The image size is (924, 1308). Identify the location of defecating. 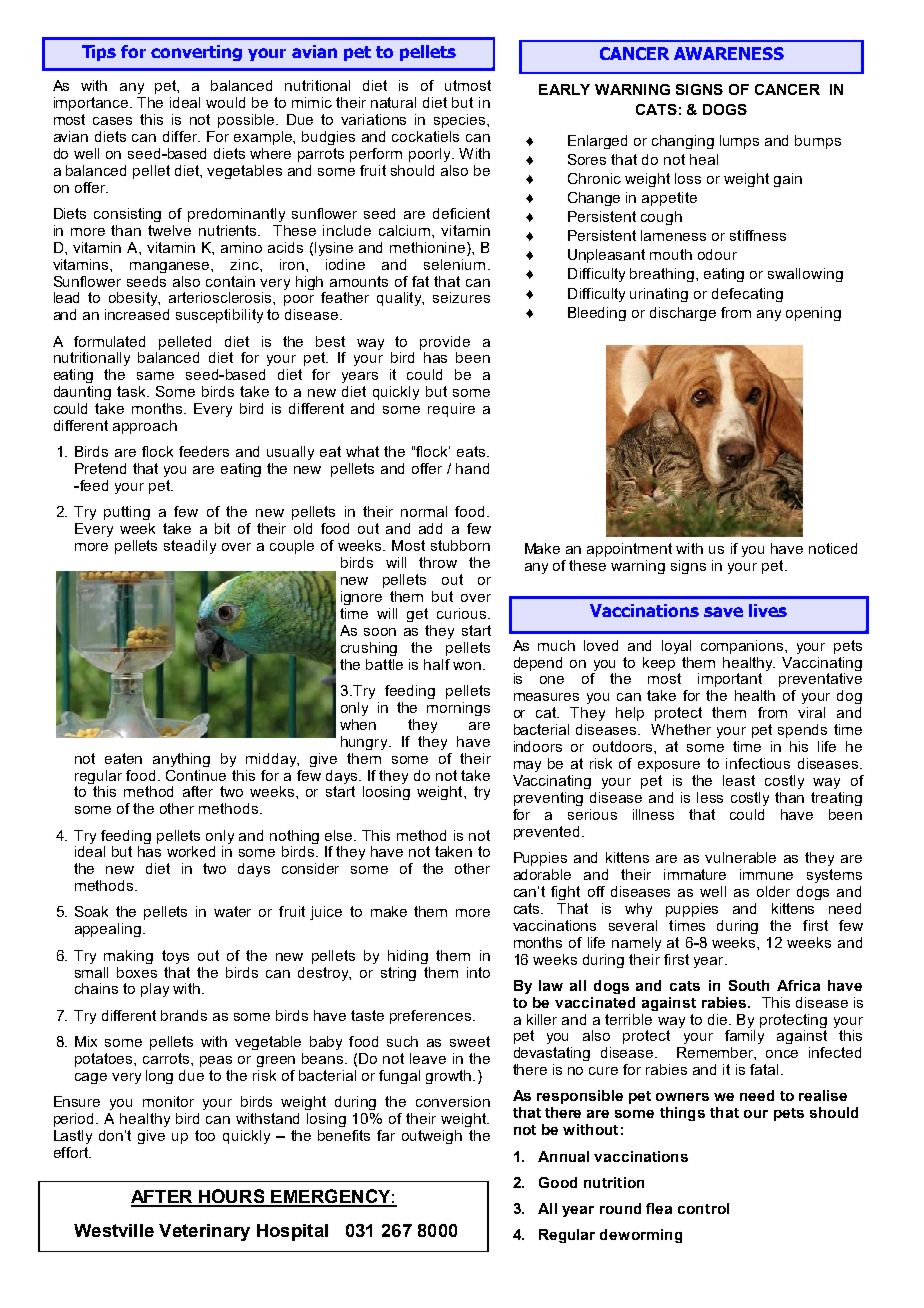
(747, 295).
